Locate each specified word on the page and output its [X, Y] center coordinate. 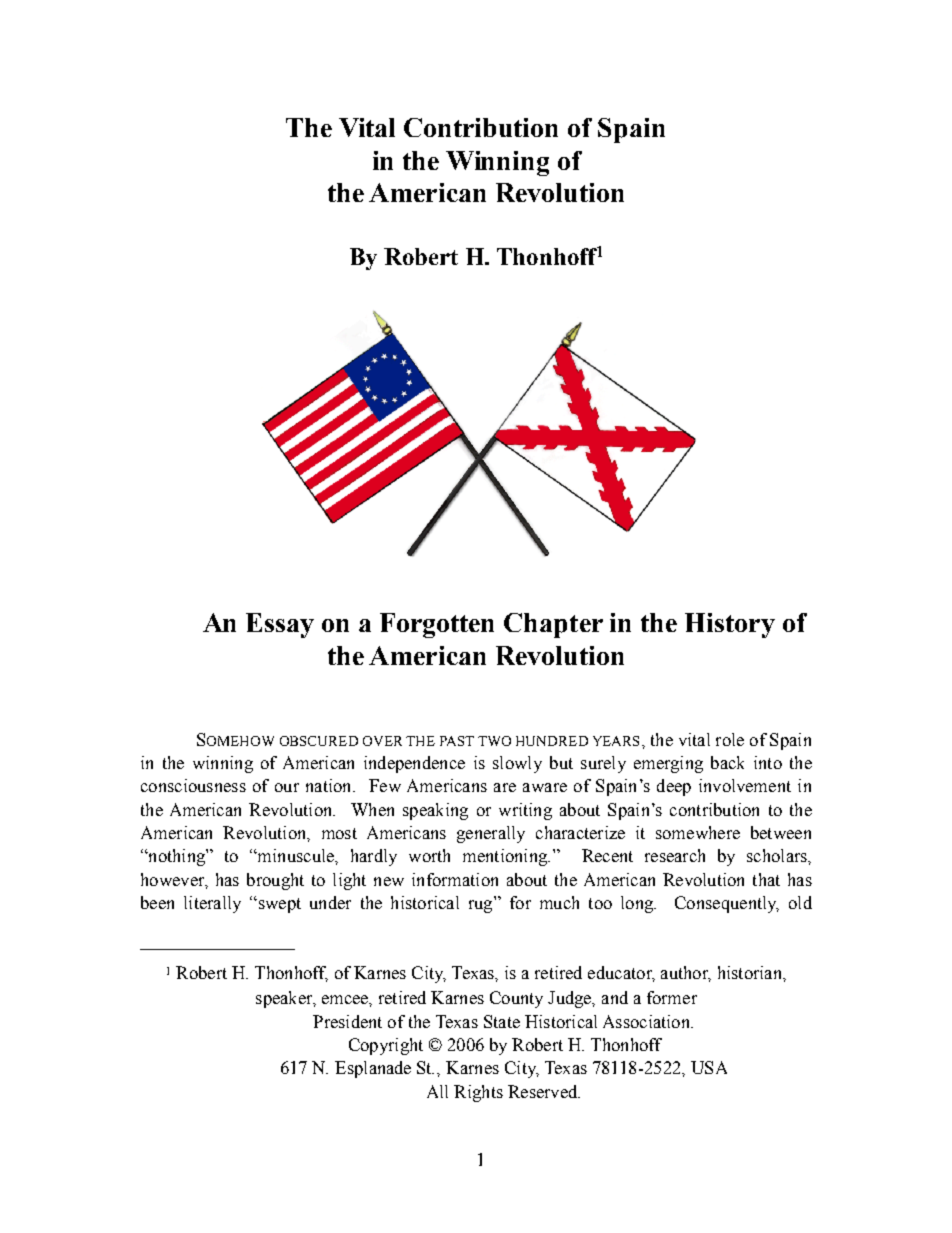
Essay [280, 625]
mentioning [506, 857]
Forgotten [437, 625]
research [675, 855]
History [730, 625]
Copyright [386, 1046]
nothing [176, 857]
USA [709, 1067]
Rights [478, 1093]
